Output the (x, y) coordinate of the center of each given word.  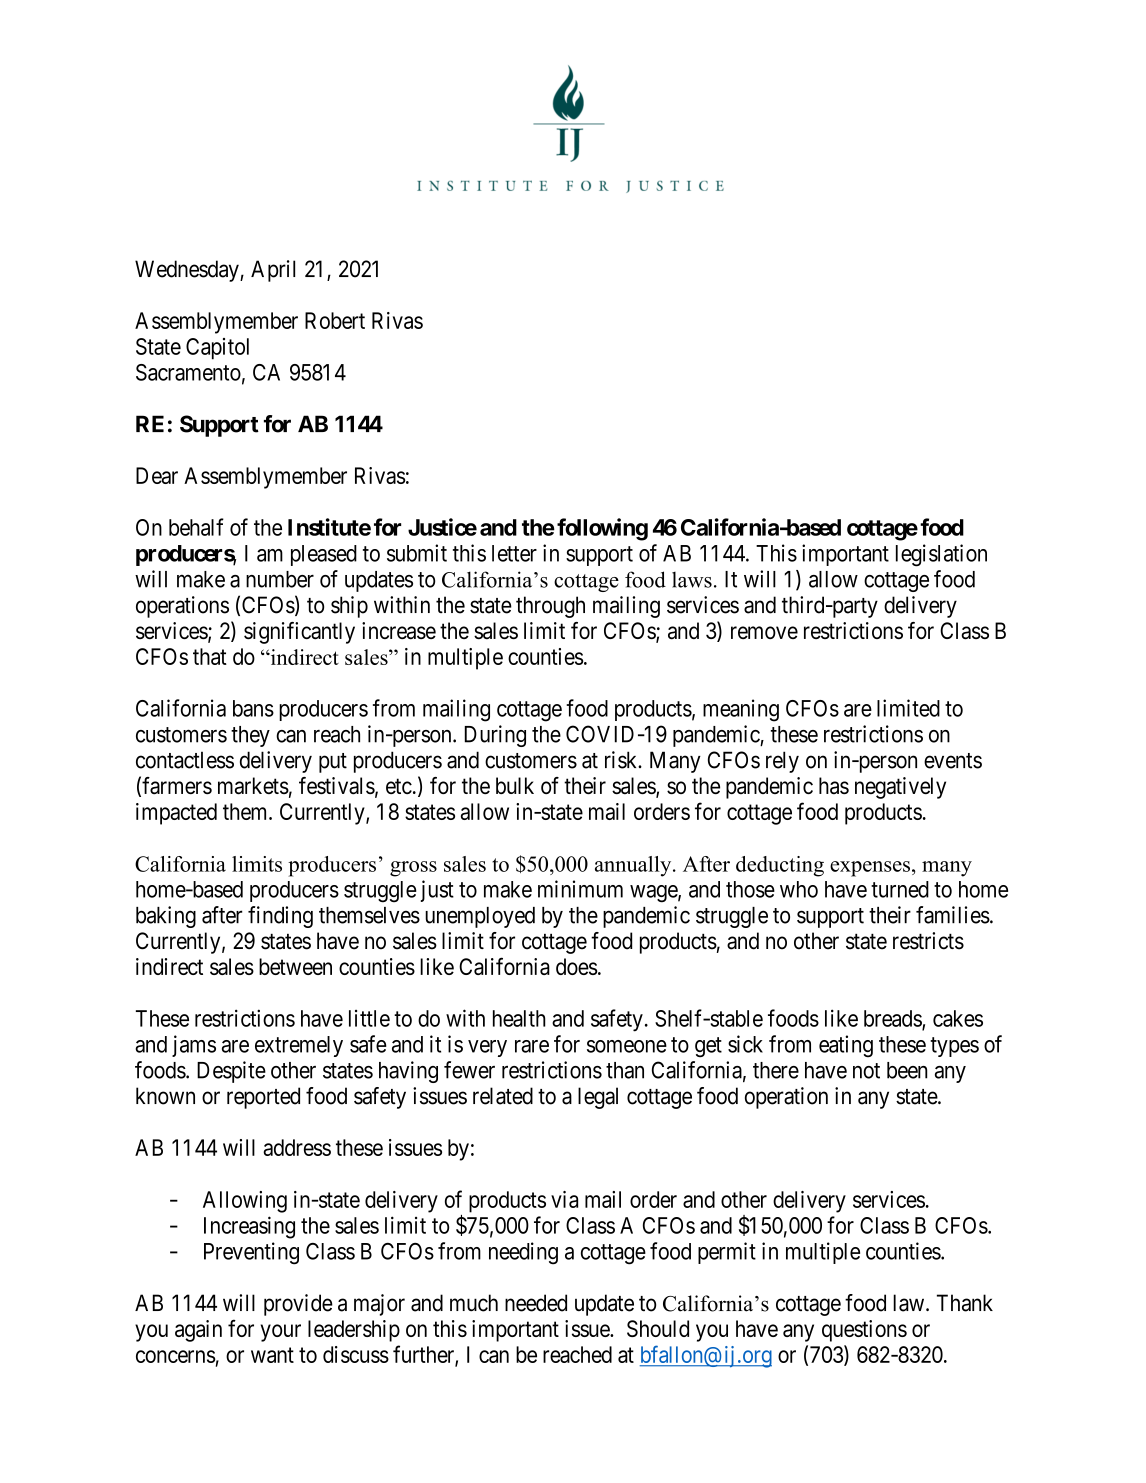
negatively (900, 788)
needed (536, 1303)
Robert (335, 320)
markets (253, 786)
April (273, 271)
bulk (515, 785)
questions (864, 1331)
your (281, 1333)
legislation (941, 555)
